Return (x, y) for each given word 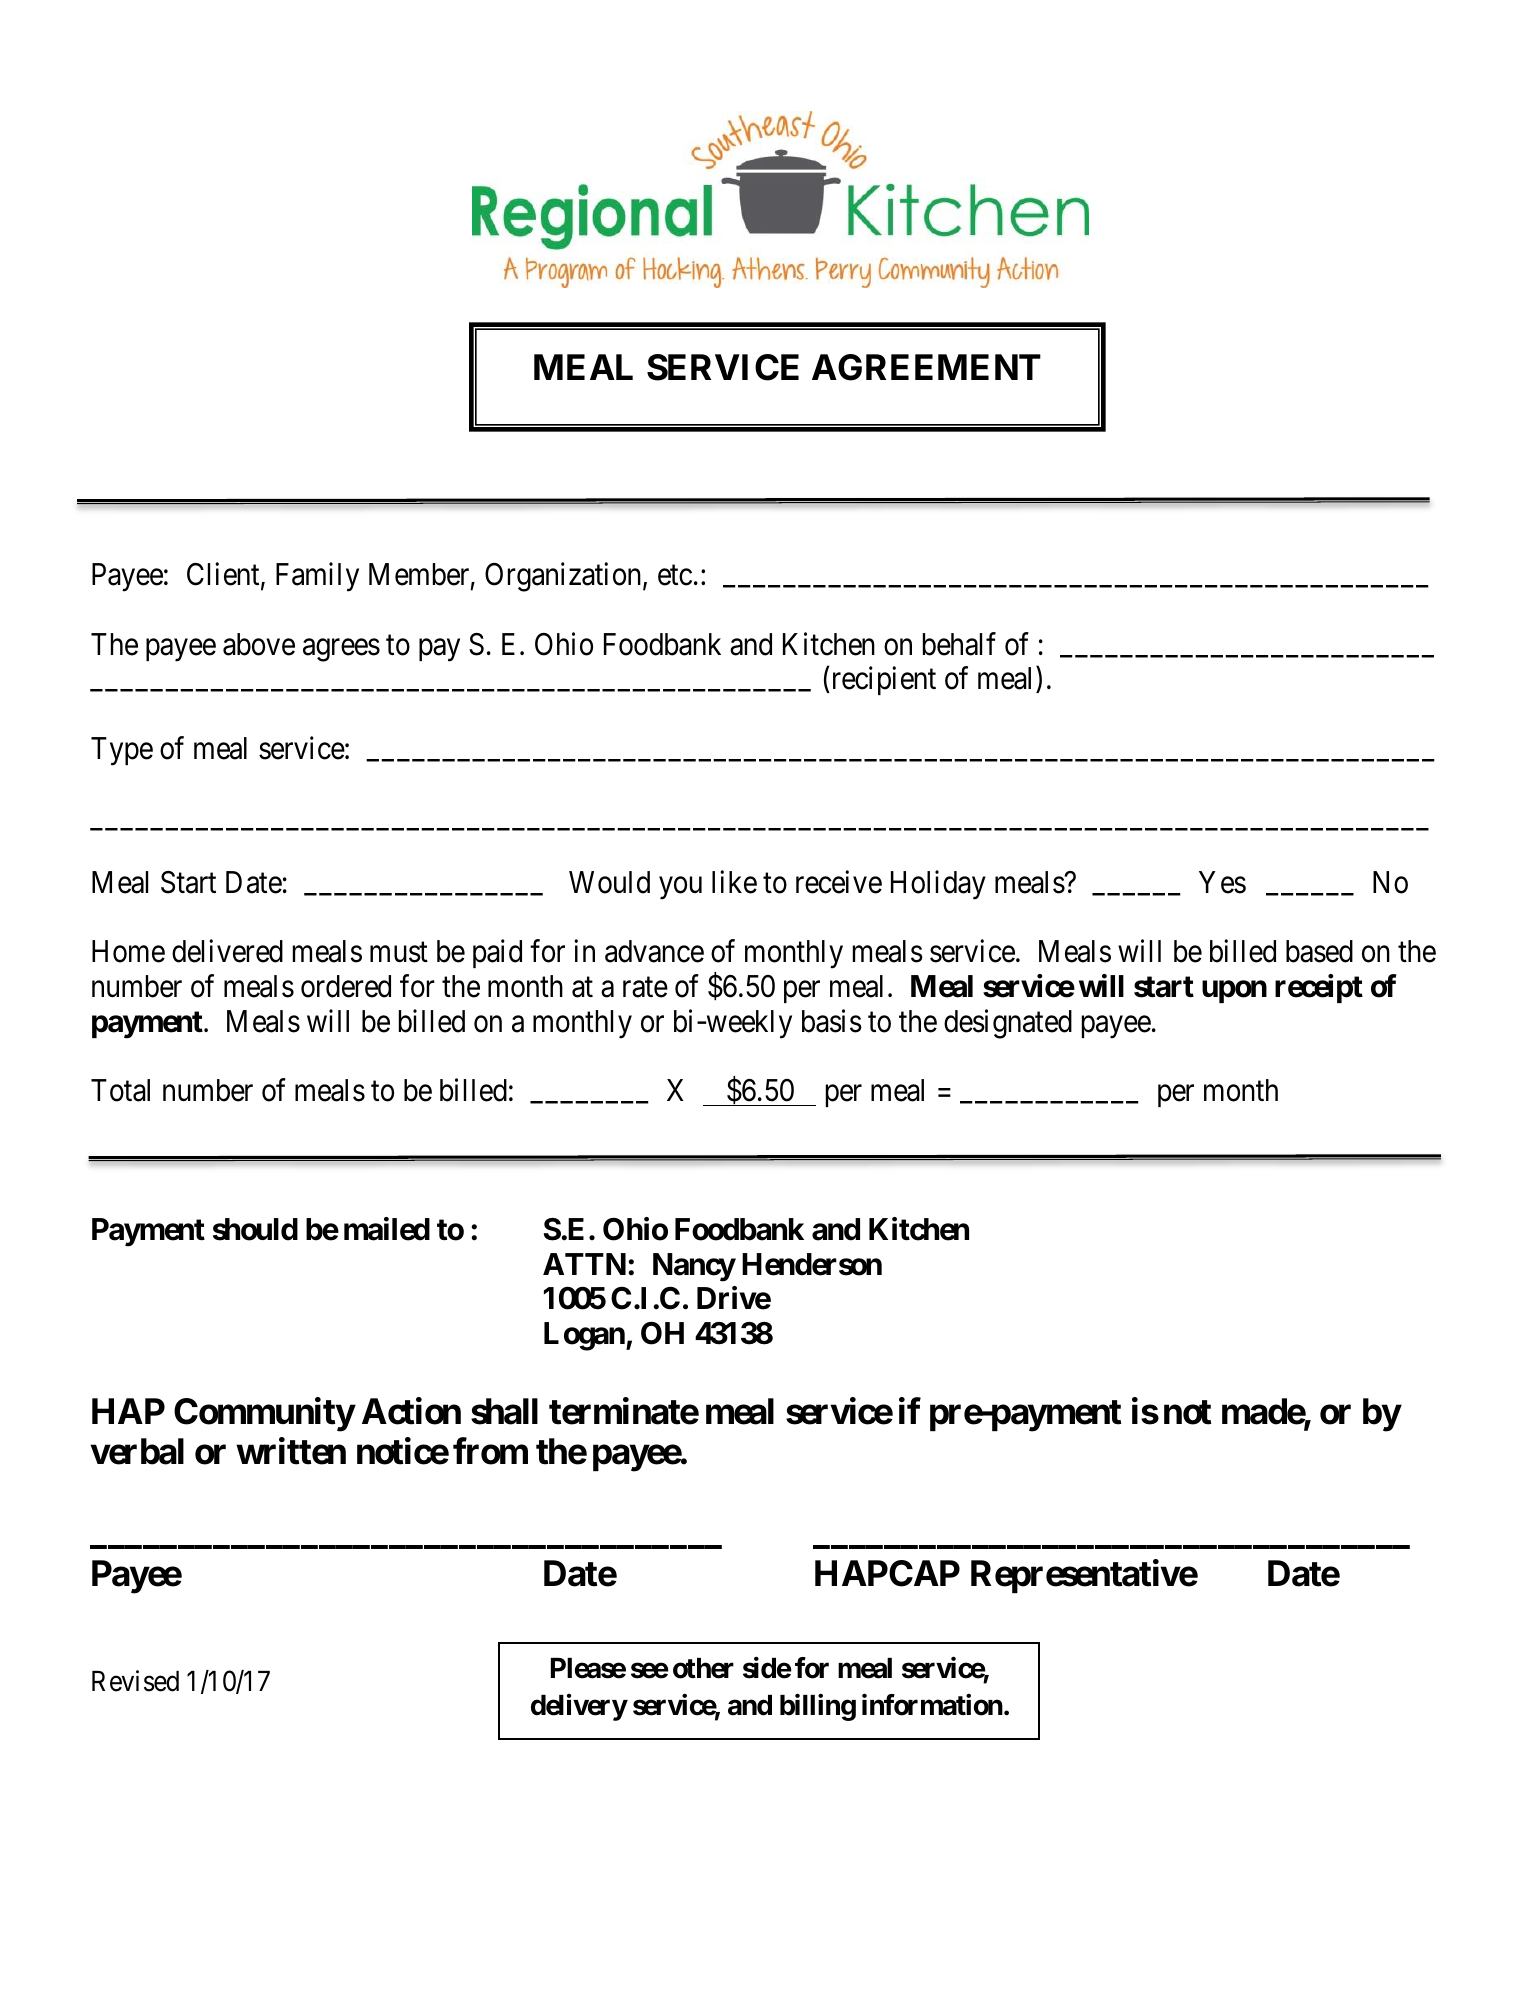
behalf (959, 644)
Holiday (938, 885)
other (703, 1668)
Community (264, 1415)
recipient (882, 681)
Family (317, 577)
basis (832, 1021)
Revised (135, 1681)
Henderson (812, 1264)
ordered (346, 986)
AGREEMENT (926, 367)
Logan (585, 1336)
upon (1234, 992)
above (259, 644)
